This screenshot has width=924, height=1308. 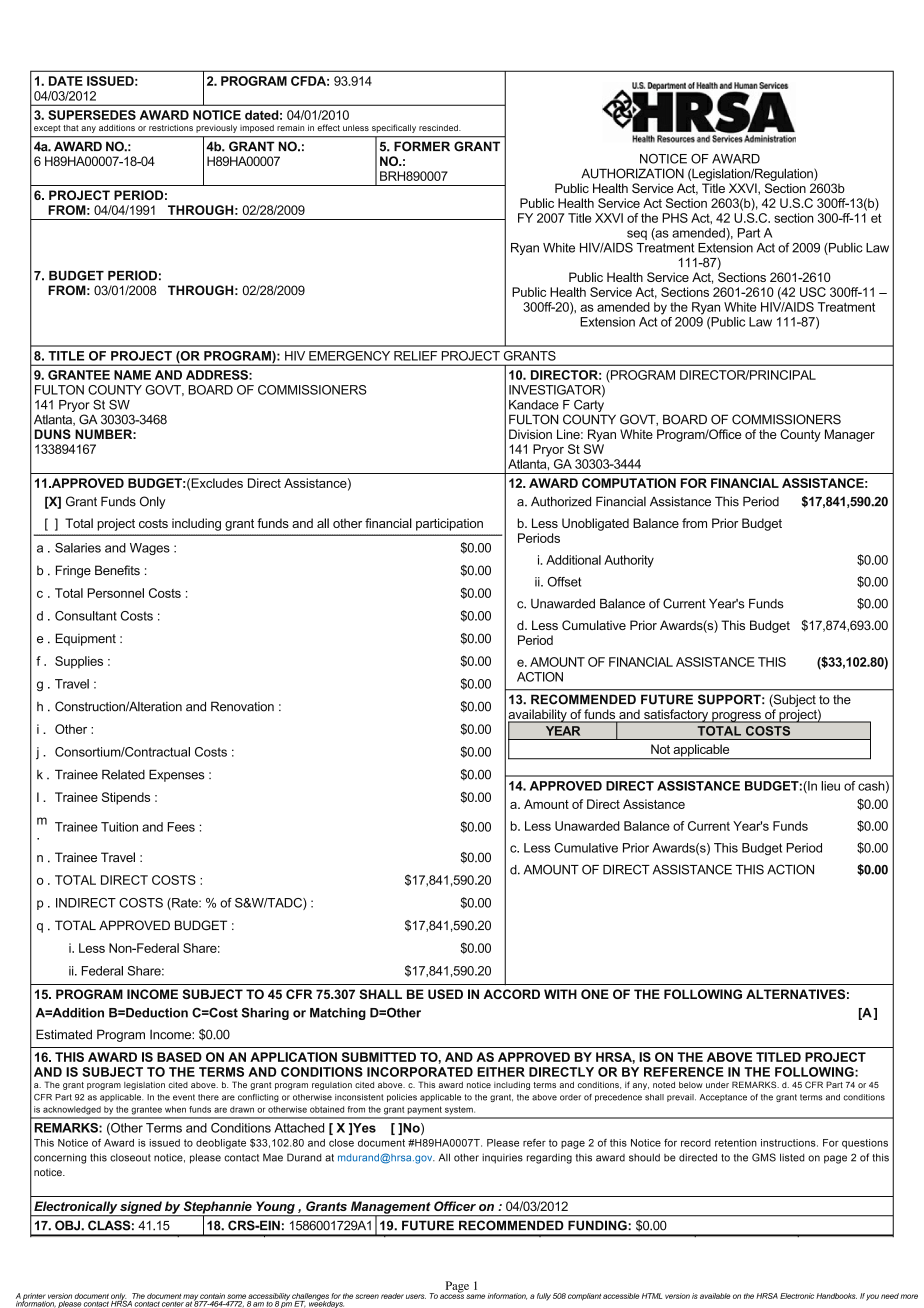 What do you see at coordinates (736, 717) in the screenshot?
I see `progress` at bounding box center [736, 717].
